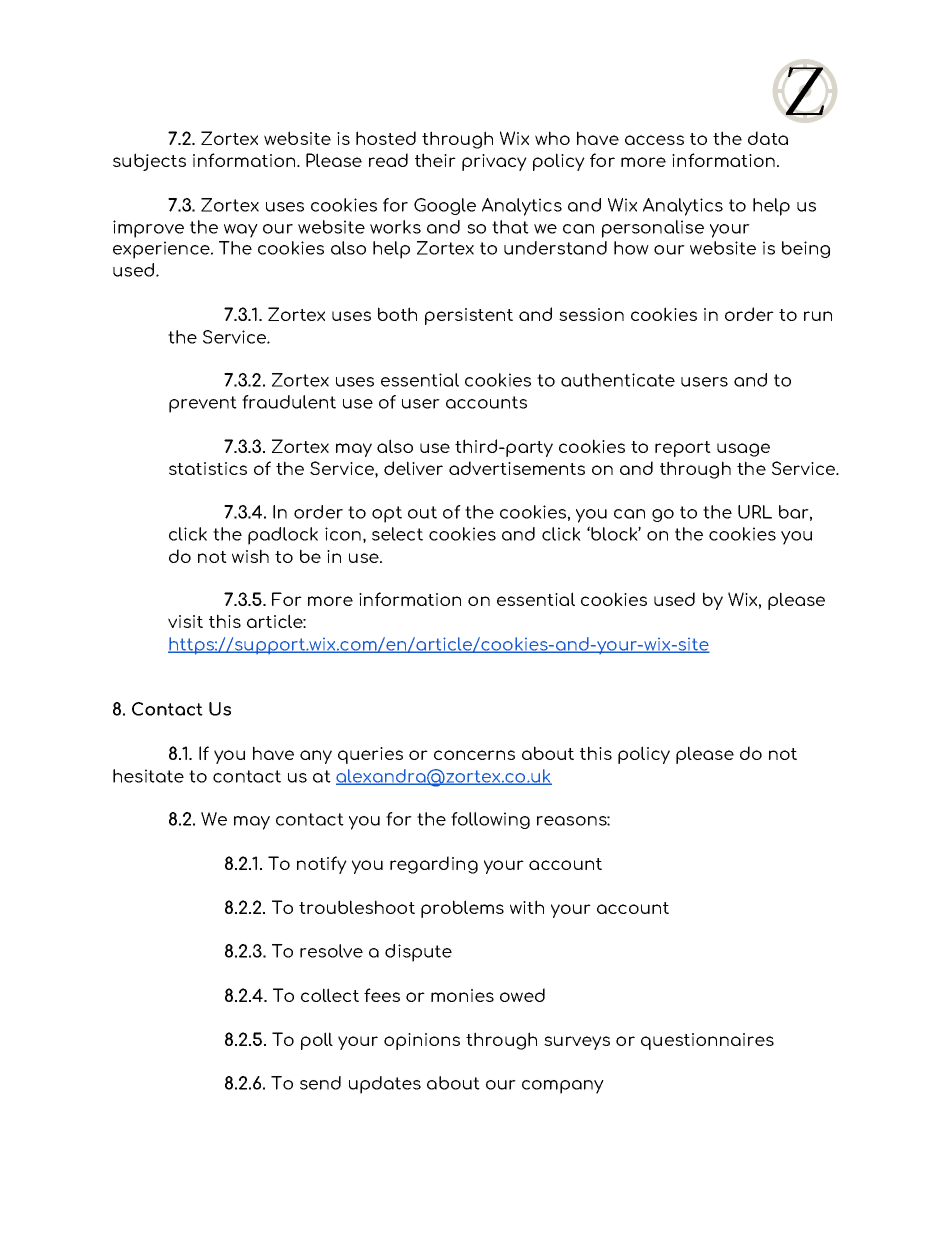 The width and height of the screenshot is (952, 1233). I want to click on visit, so click(185, 621).
